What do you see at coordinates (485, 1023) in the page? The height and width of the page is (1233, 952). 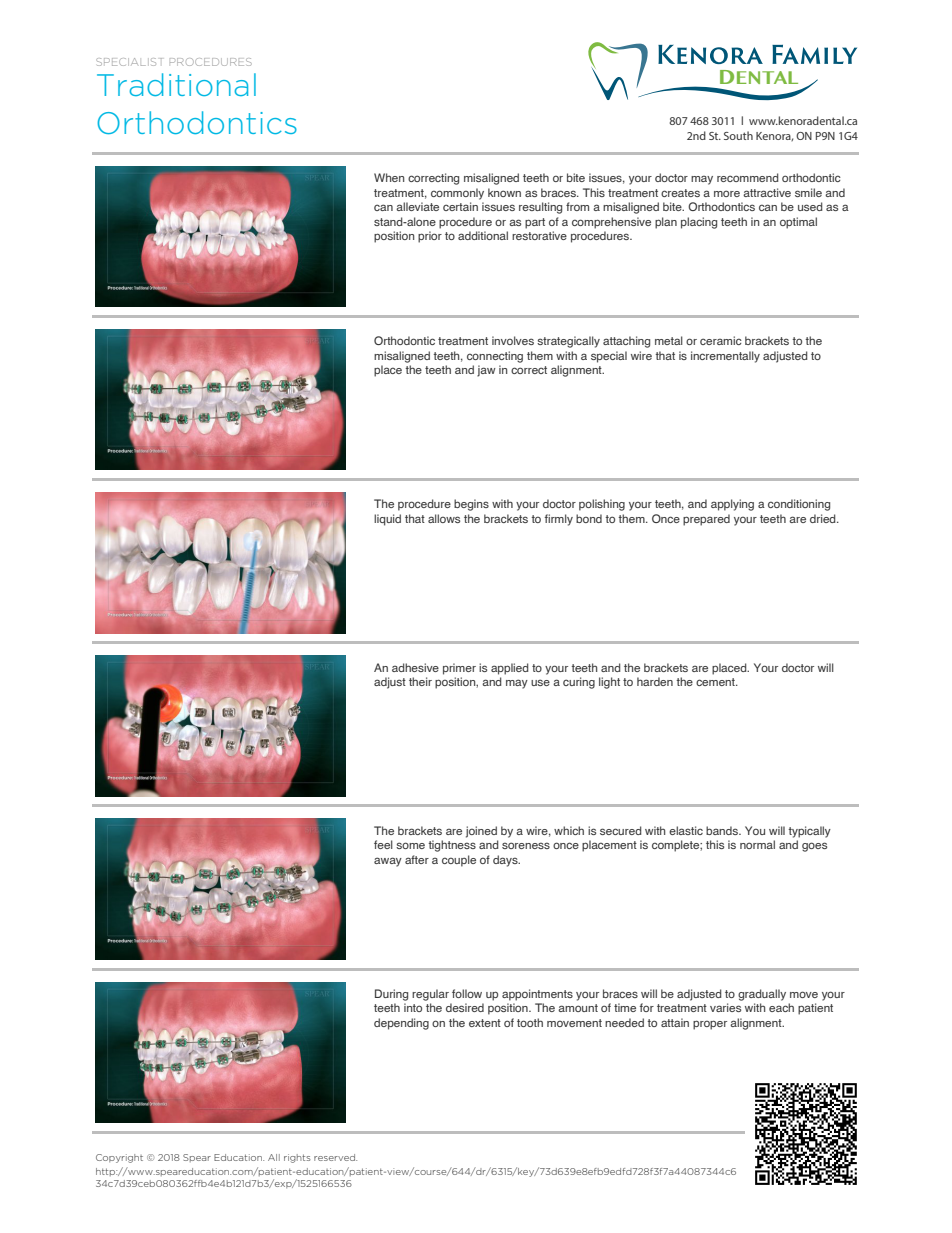 I see `extent` at bounding box center [485, 1023].
